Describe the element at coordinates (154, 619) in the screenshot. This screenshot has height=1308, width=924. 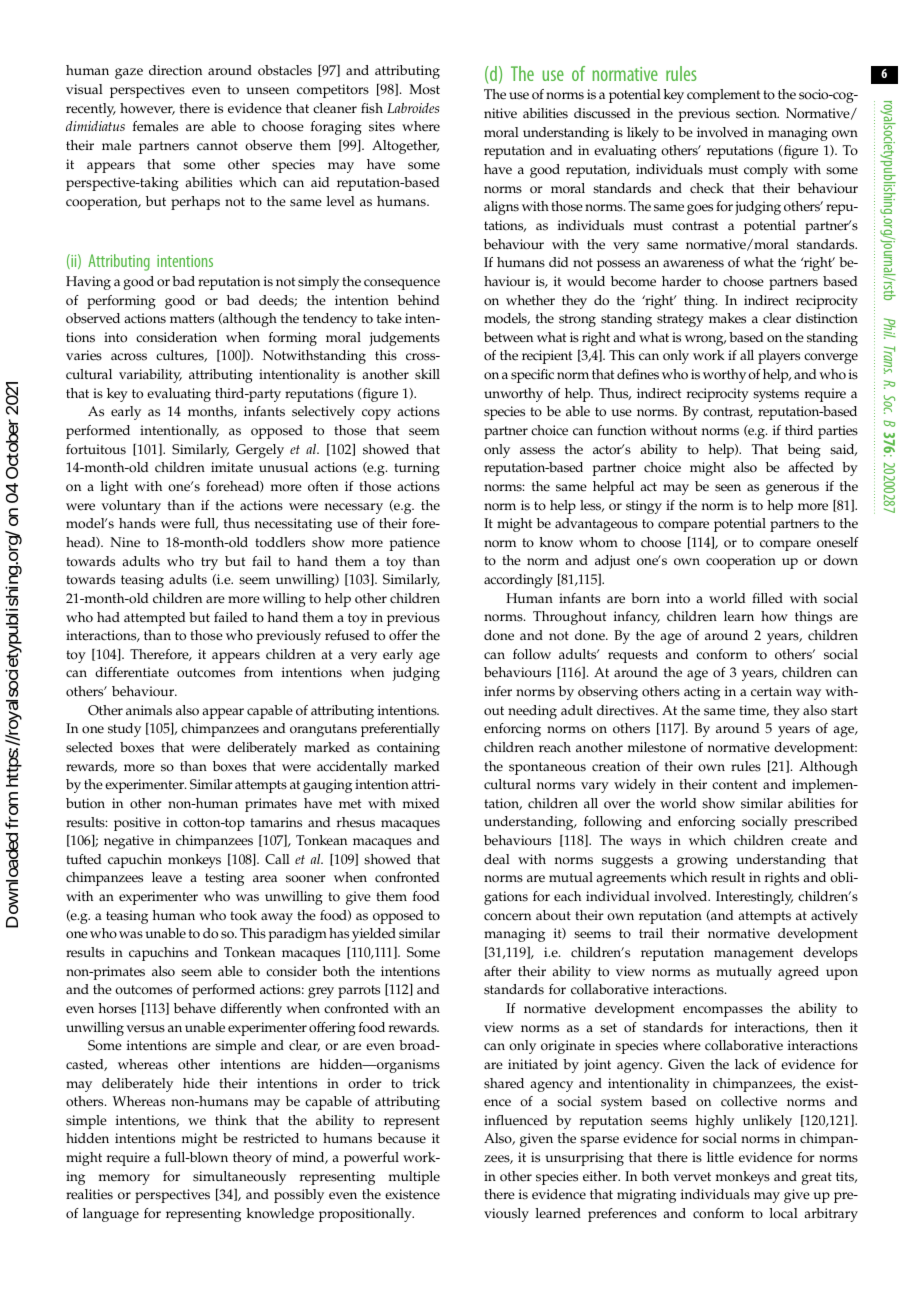
I see `attempted` at that location.
